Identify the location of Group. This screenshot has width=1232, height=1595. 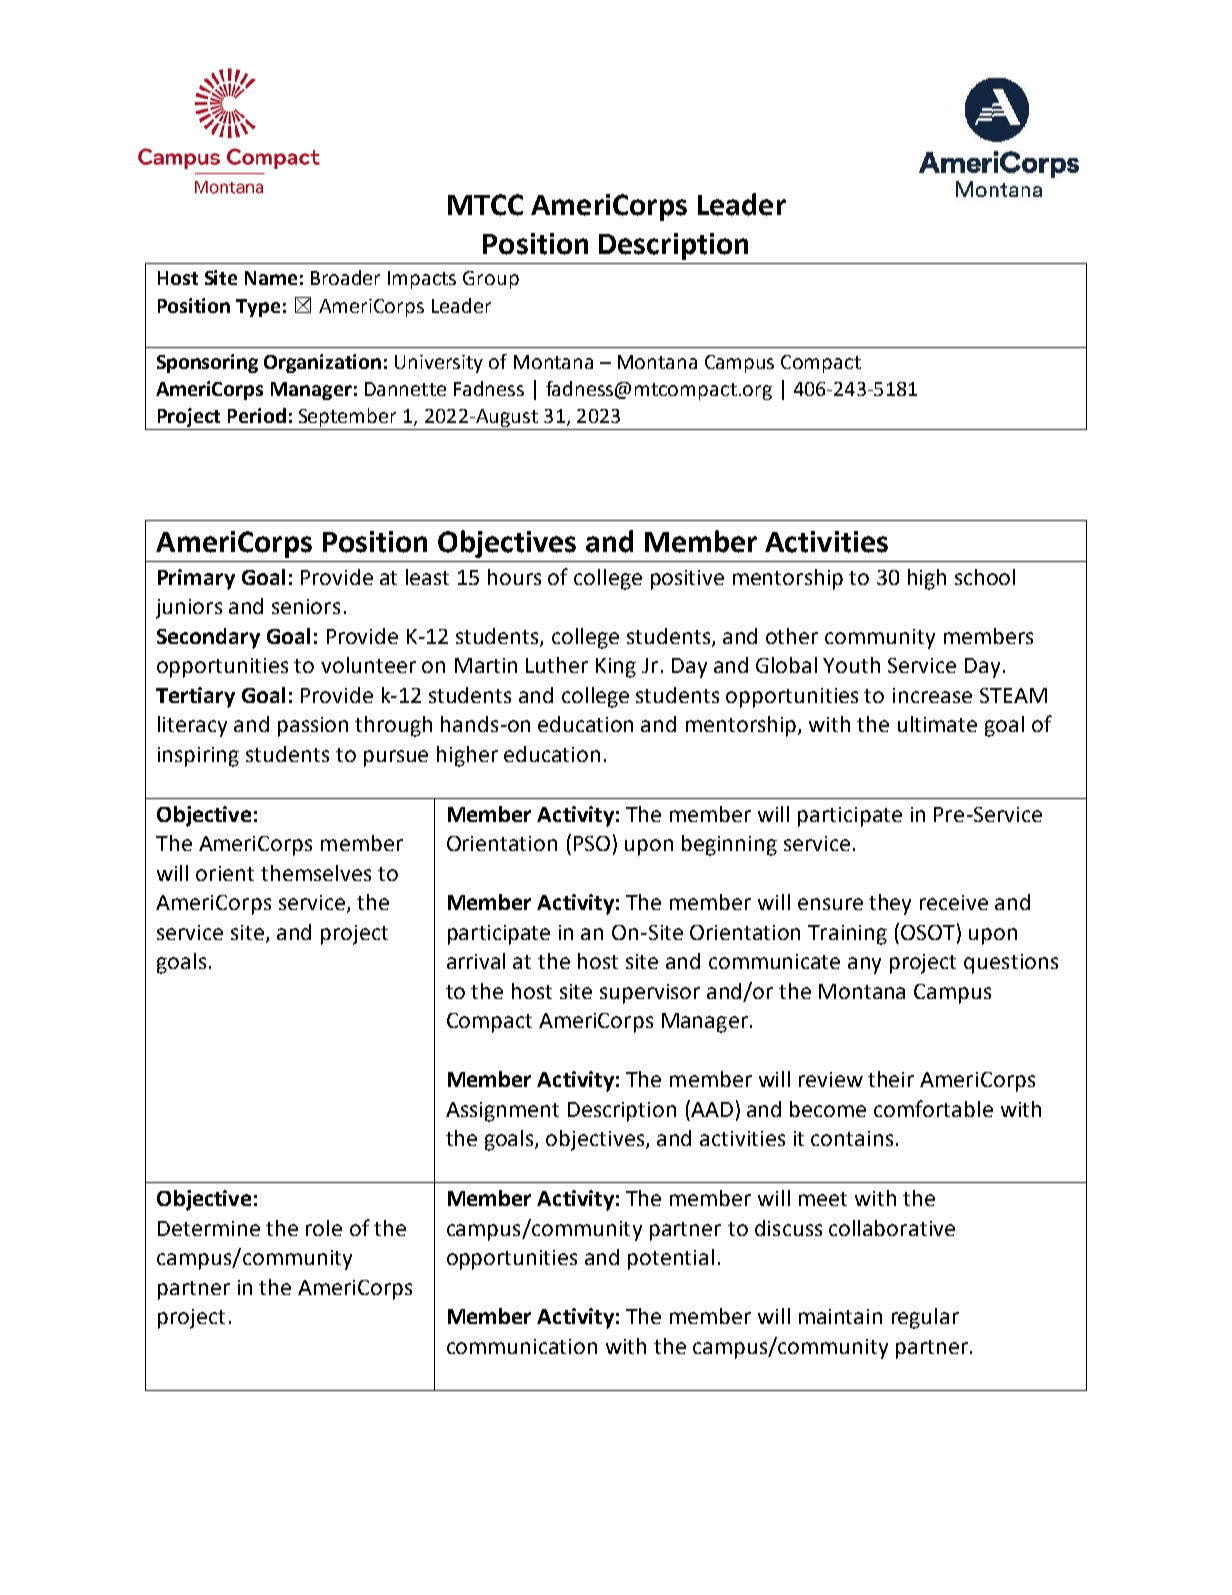
(491, 280).
